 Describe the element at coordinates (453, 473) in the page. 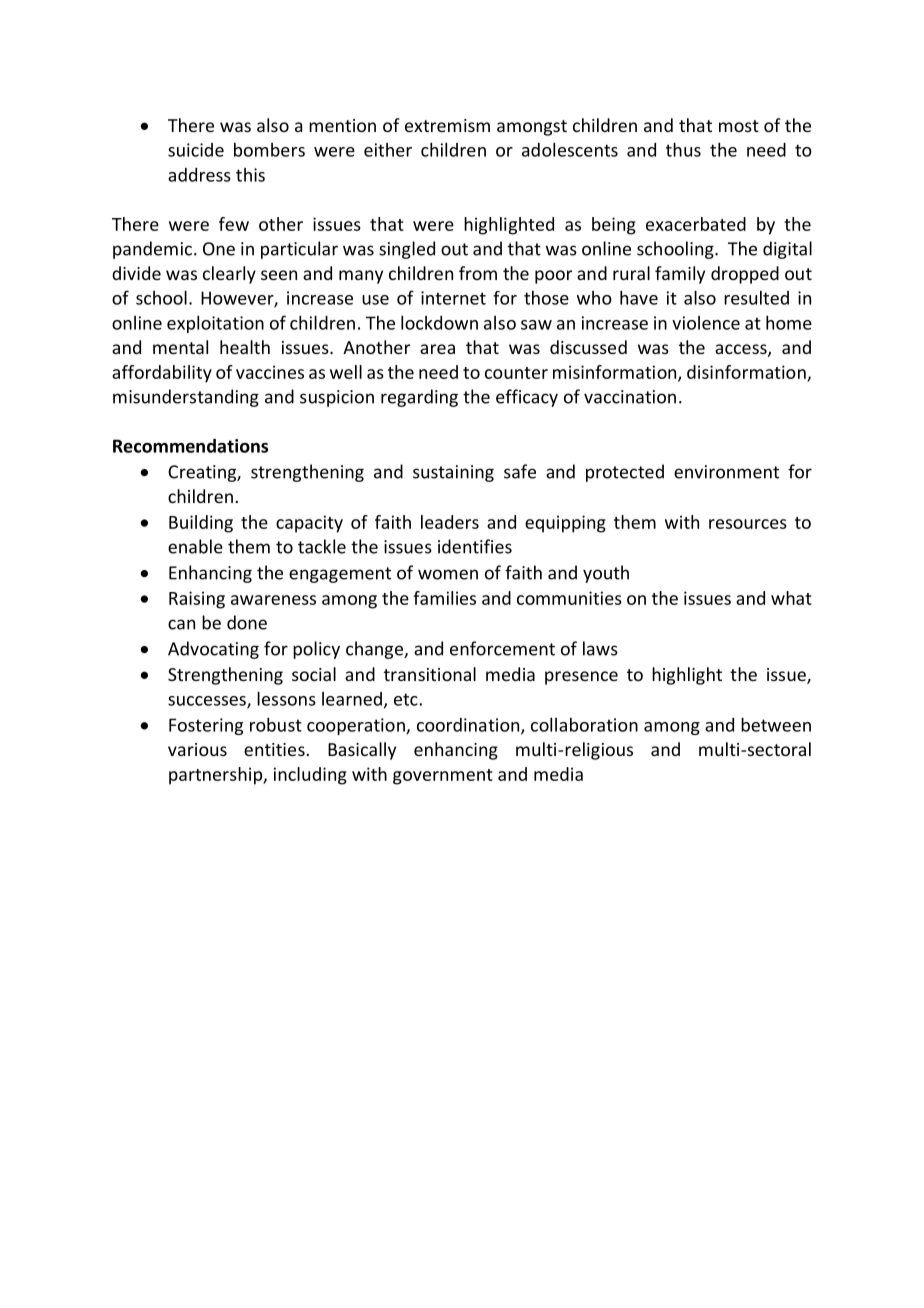

I see `sustaining` at that location.
